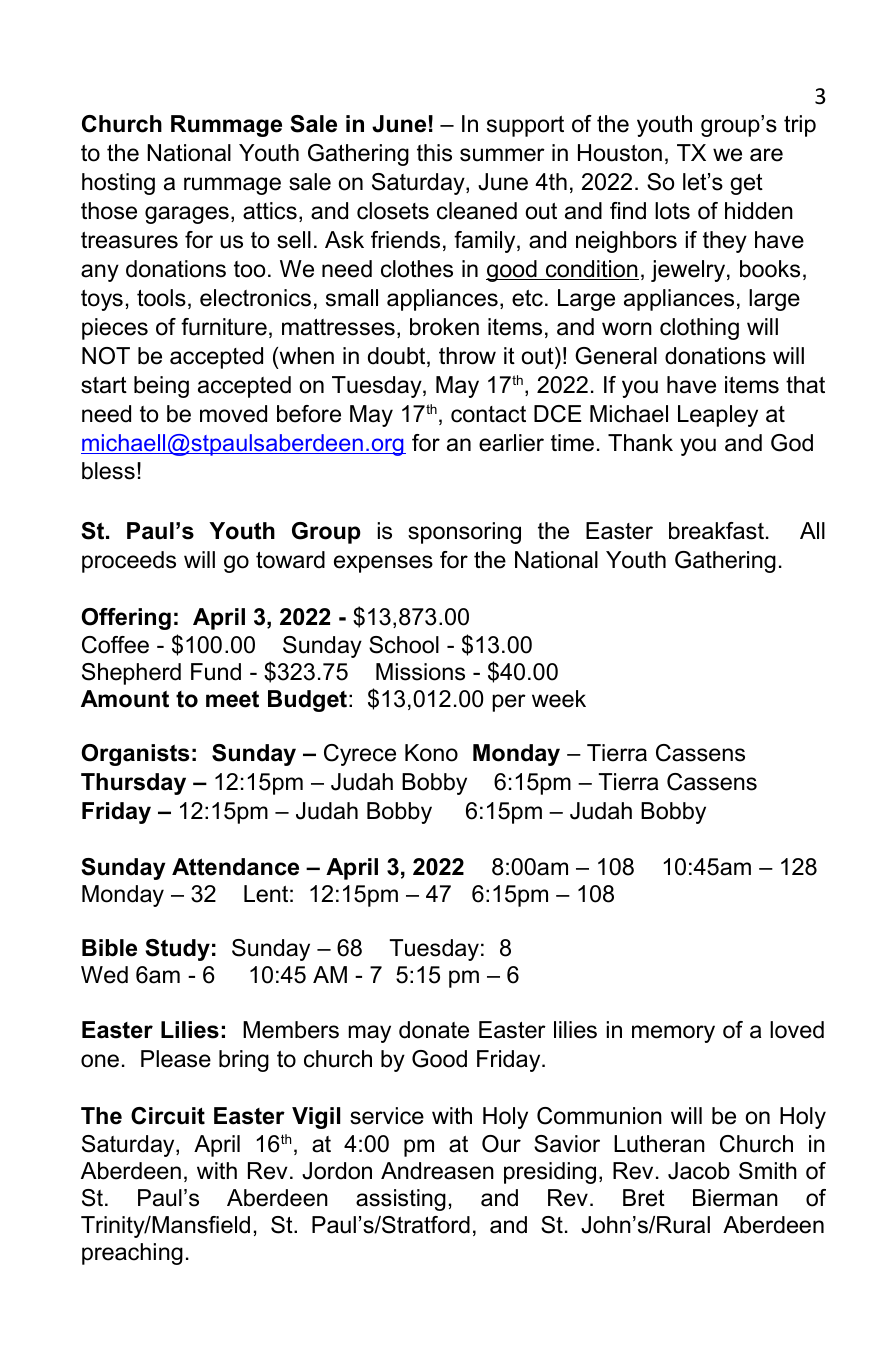 Image resolution: width=887 pixels, height=1372 pixels. What do you see at coordinates (401, 1200) in the screenshot?
I see `assisting` at bounding box center [401, 1200].
